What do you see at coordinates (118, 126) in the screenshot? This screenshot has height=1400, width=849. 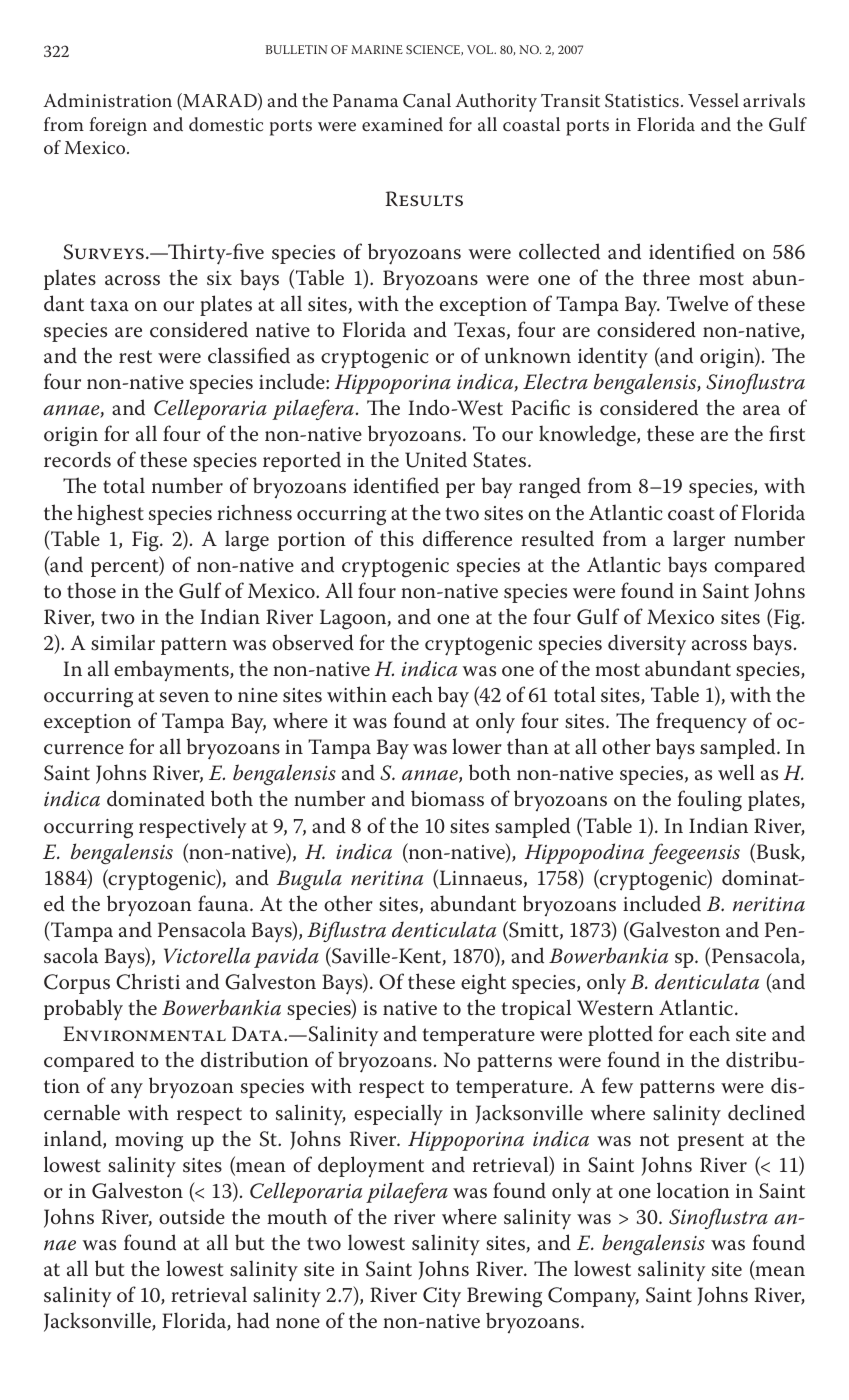 I see `foreign` at bounding box center [118, 126].
